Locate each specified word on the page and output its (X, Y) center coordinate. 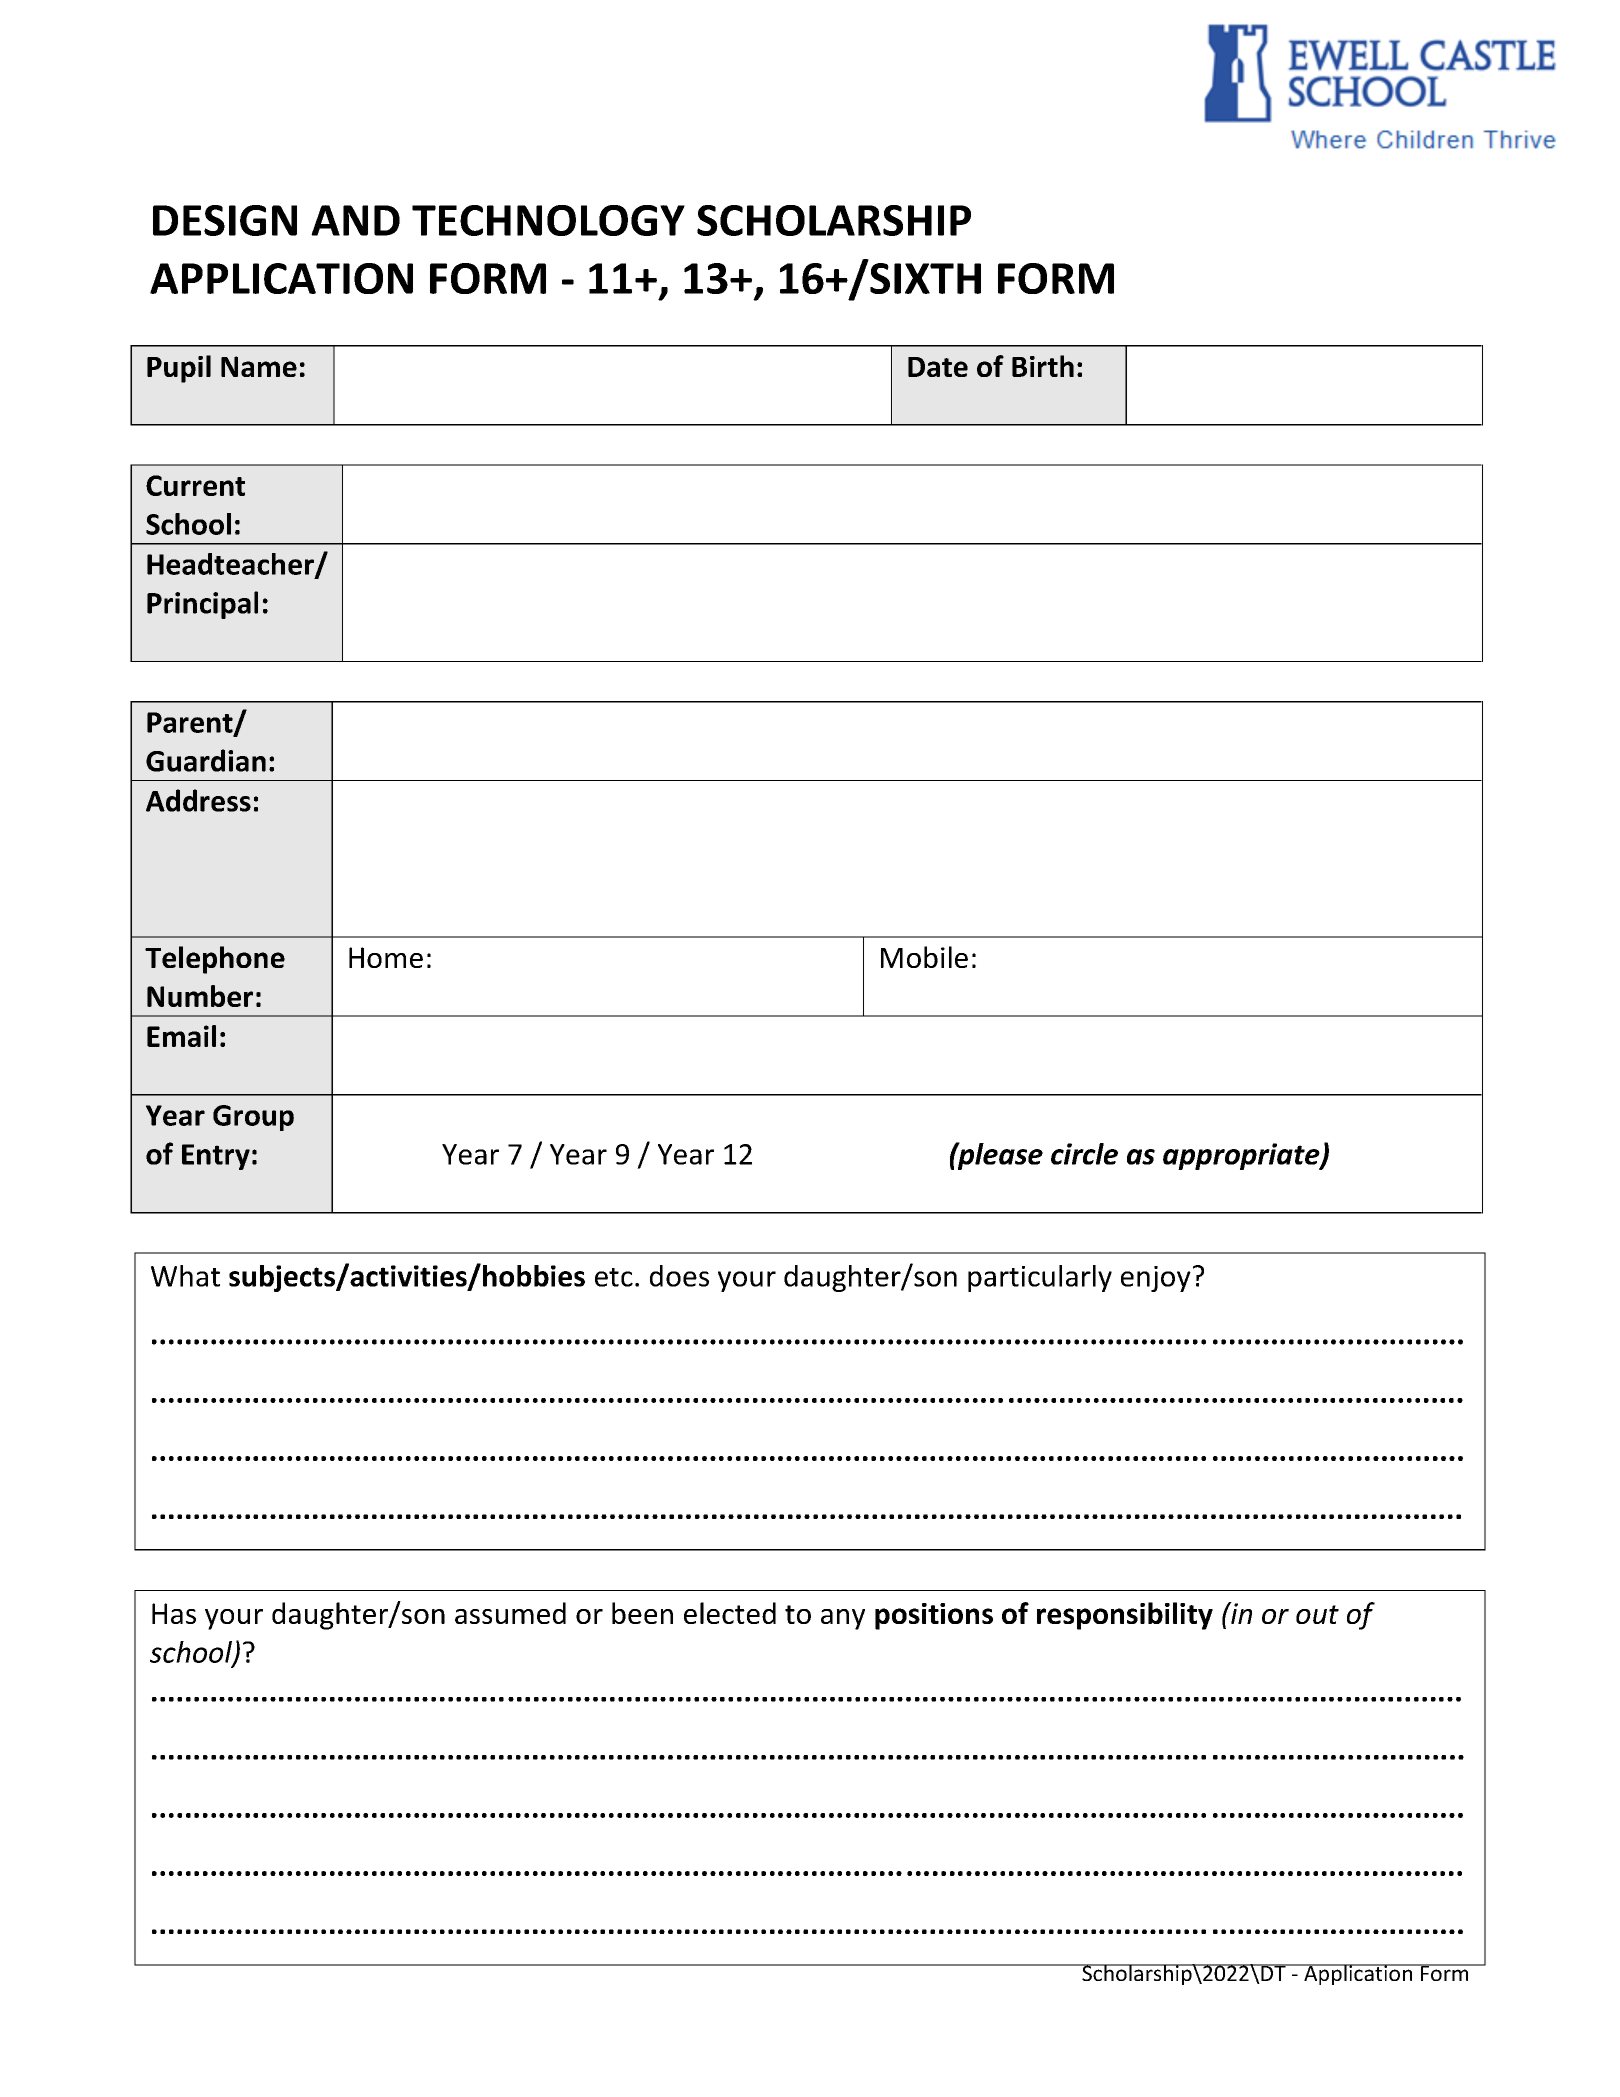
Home (386, 957)
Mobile (924, 957)
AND (355, 220)
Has (174, 1613)
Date (938, 367)
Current (195, 485)
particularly (1040, 1278)
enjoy (1156, 1279)
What (185, 1276)
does (679, 1276)
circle (1084, 1154)
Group (253, 1118)
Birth (1043, 366)
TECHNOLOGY (548, 220)
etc (614, 1277)
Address (198, 800)
